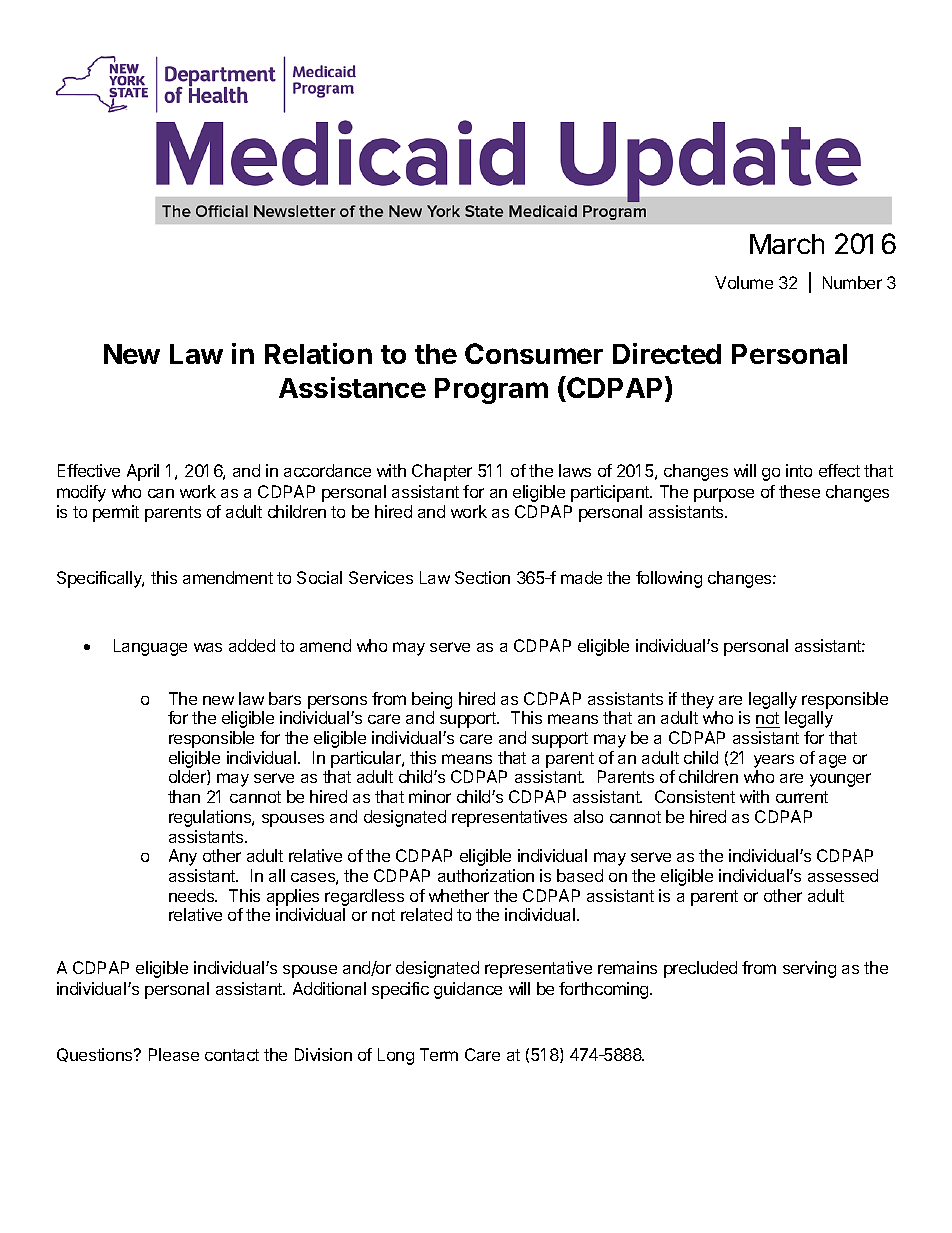  Describe the element at coordinates (534, 353) in the page. I see `Consumer` at that location.
